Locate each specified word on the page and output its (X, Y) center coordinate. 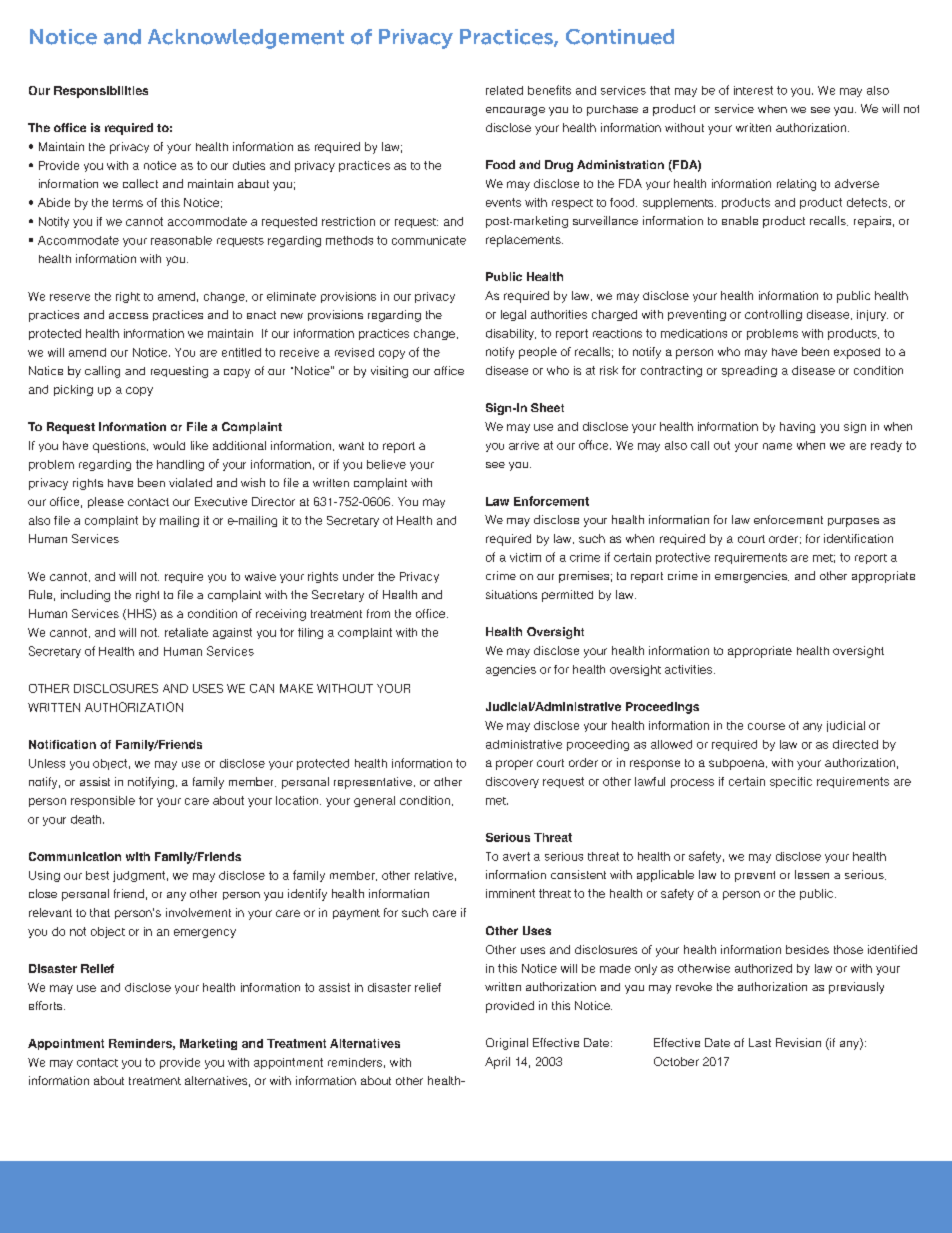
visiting (389, 372)
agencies (511, 670)
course (766, 726)
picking (73, 390)
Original (507, 1044)
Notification (62, 744)
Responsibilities (101, 92)
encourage (515, 111)
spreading (749, 371)
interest (753, 90)
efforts (45, 1005)
